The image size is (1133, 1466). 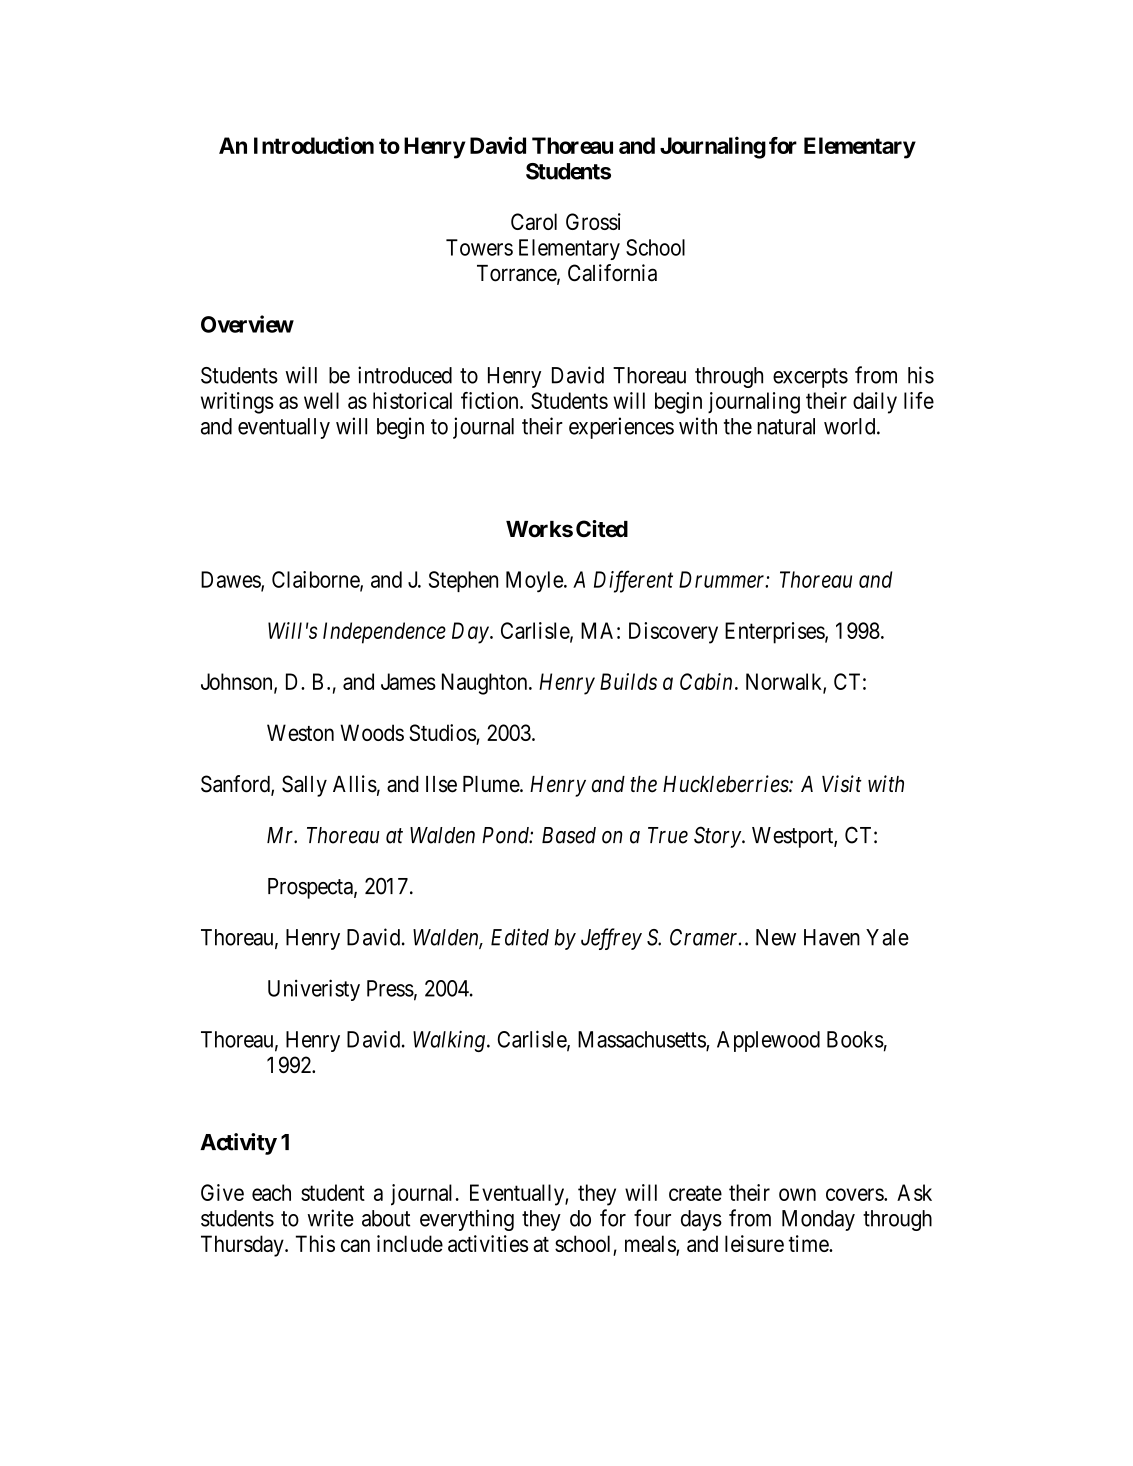 I want to click on Jeffrey, so click(x=611, y=939).
